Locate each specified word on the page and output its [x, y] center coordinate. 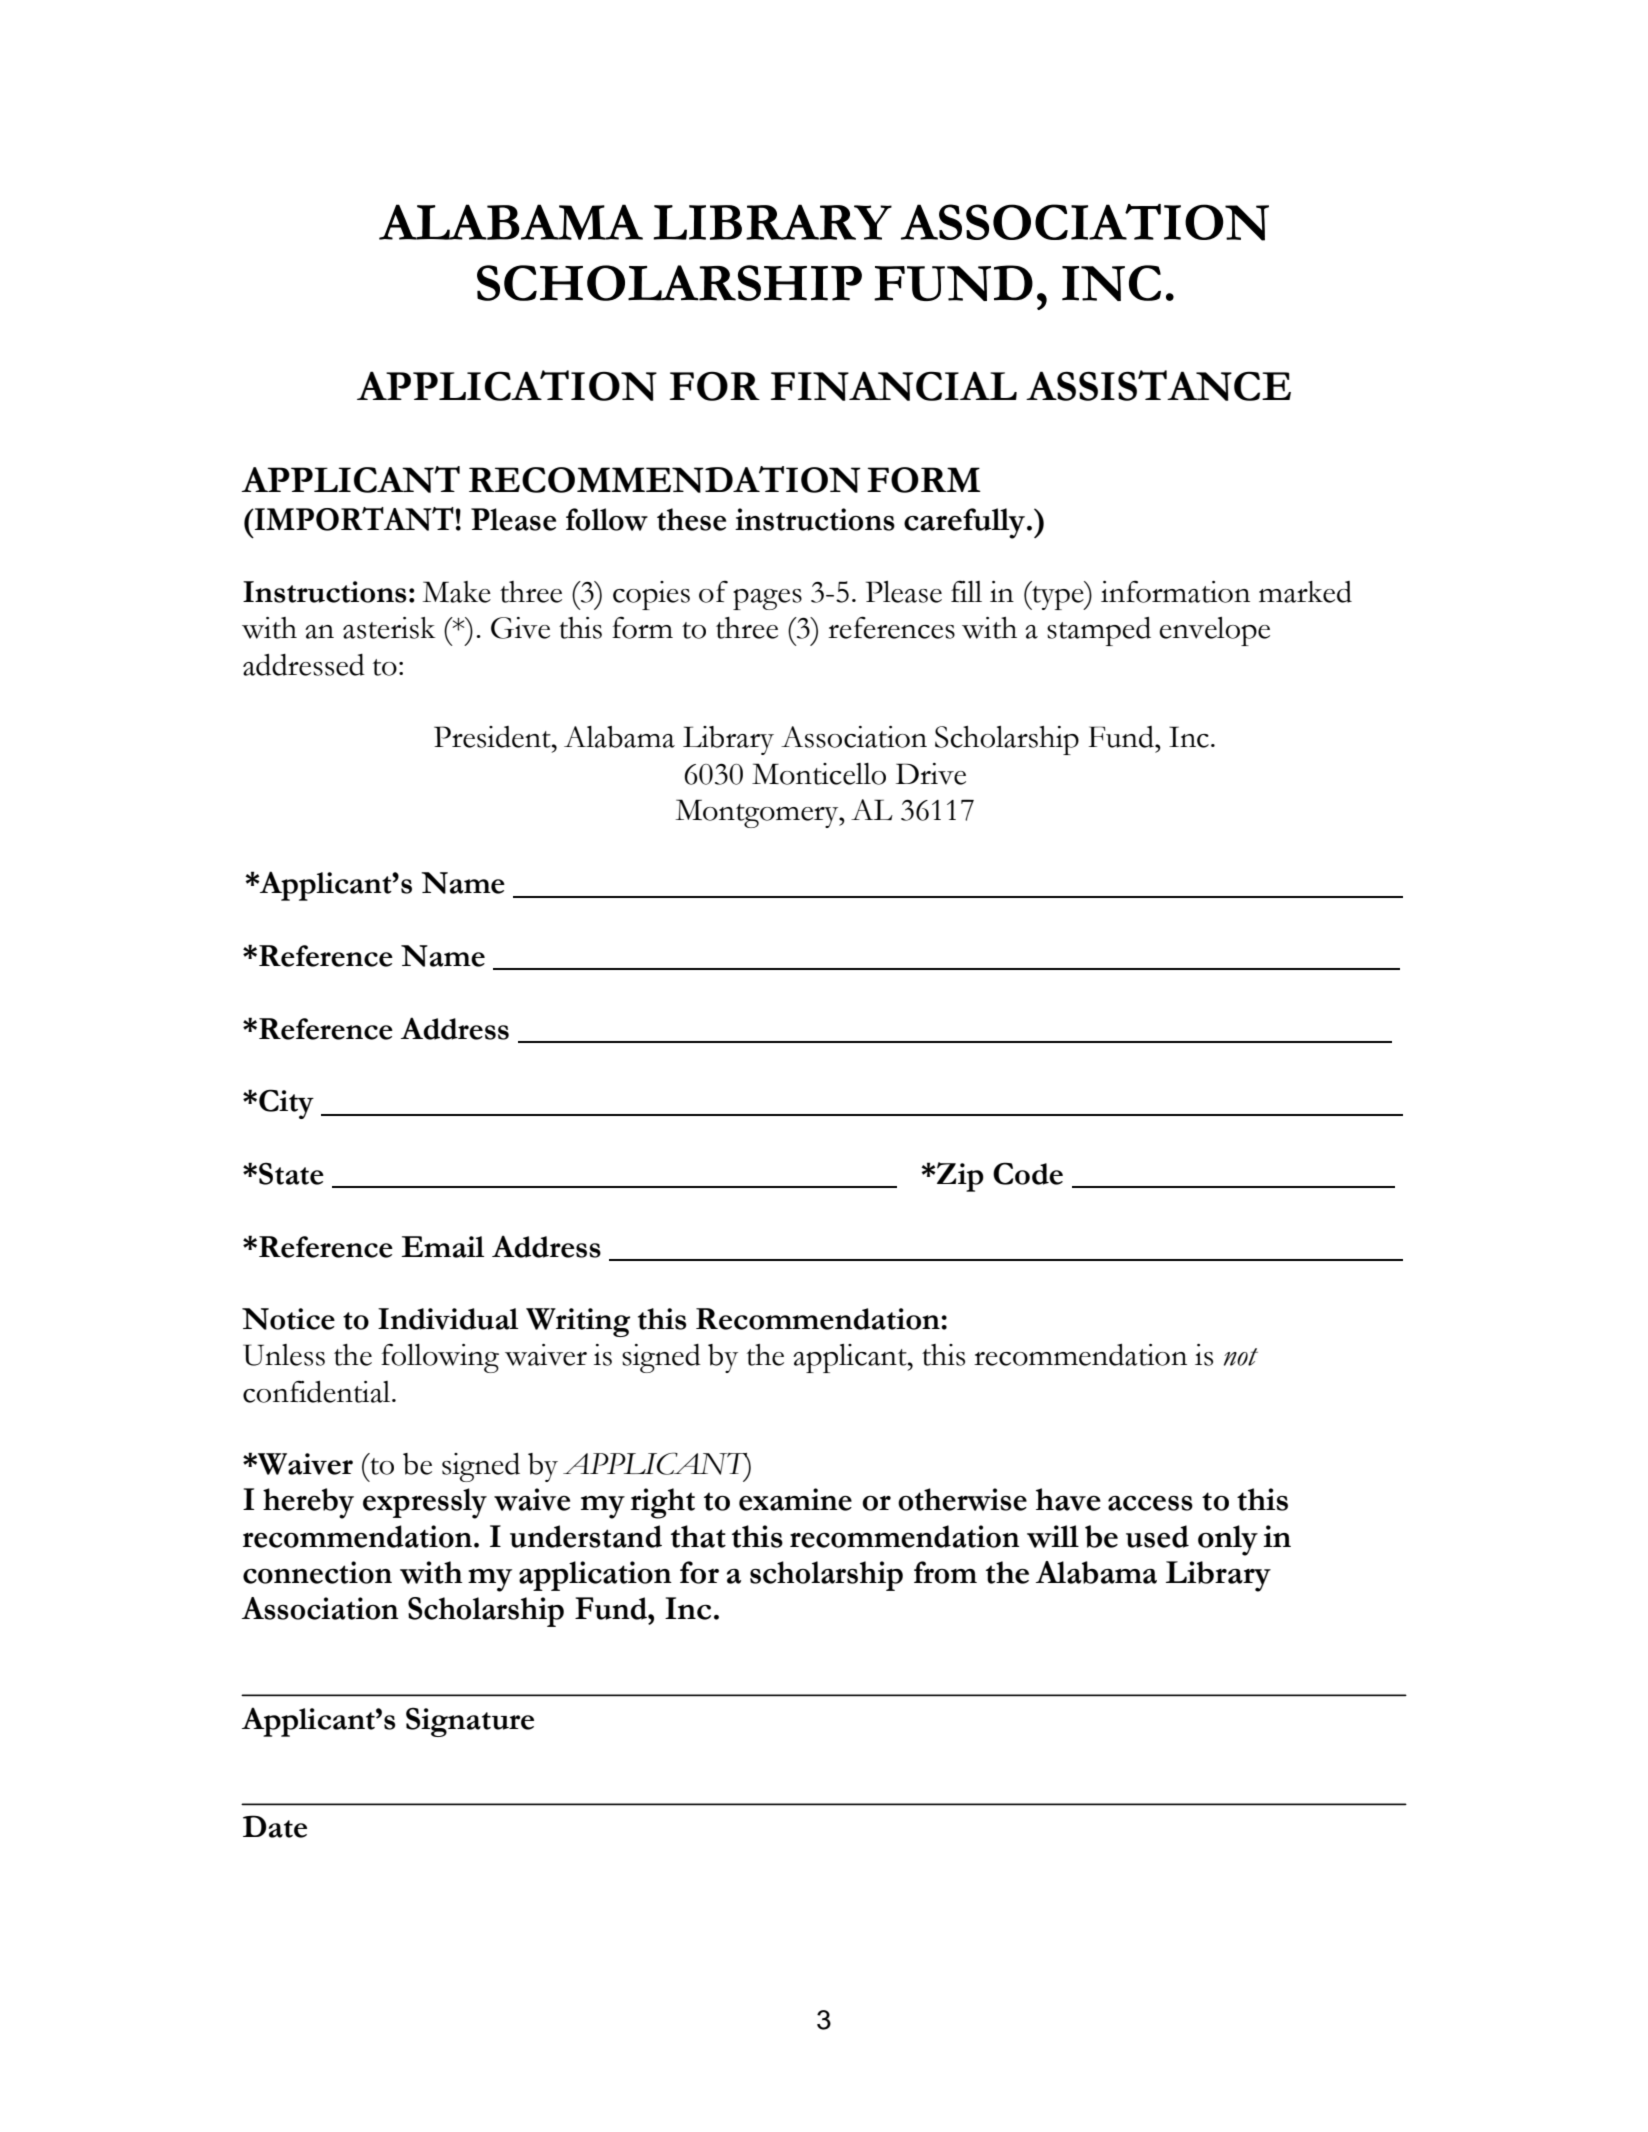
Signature [470, 1722]
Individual [448, 1319]
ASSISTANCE [1158, 385]
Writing [578, 1322]
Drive [931, 774]
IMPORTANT [353, 519]
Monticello [819, 774]
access [1150, 1503]
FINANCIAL [894, 386]
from [945, 1572]
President [493, 737]
